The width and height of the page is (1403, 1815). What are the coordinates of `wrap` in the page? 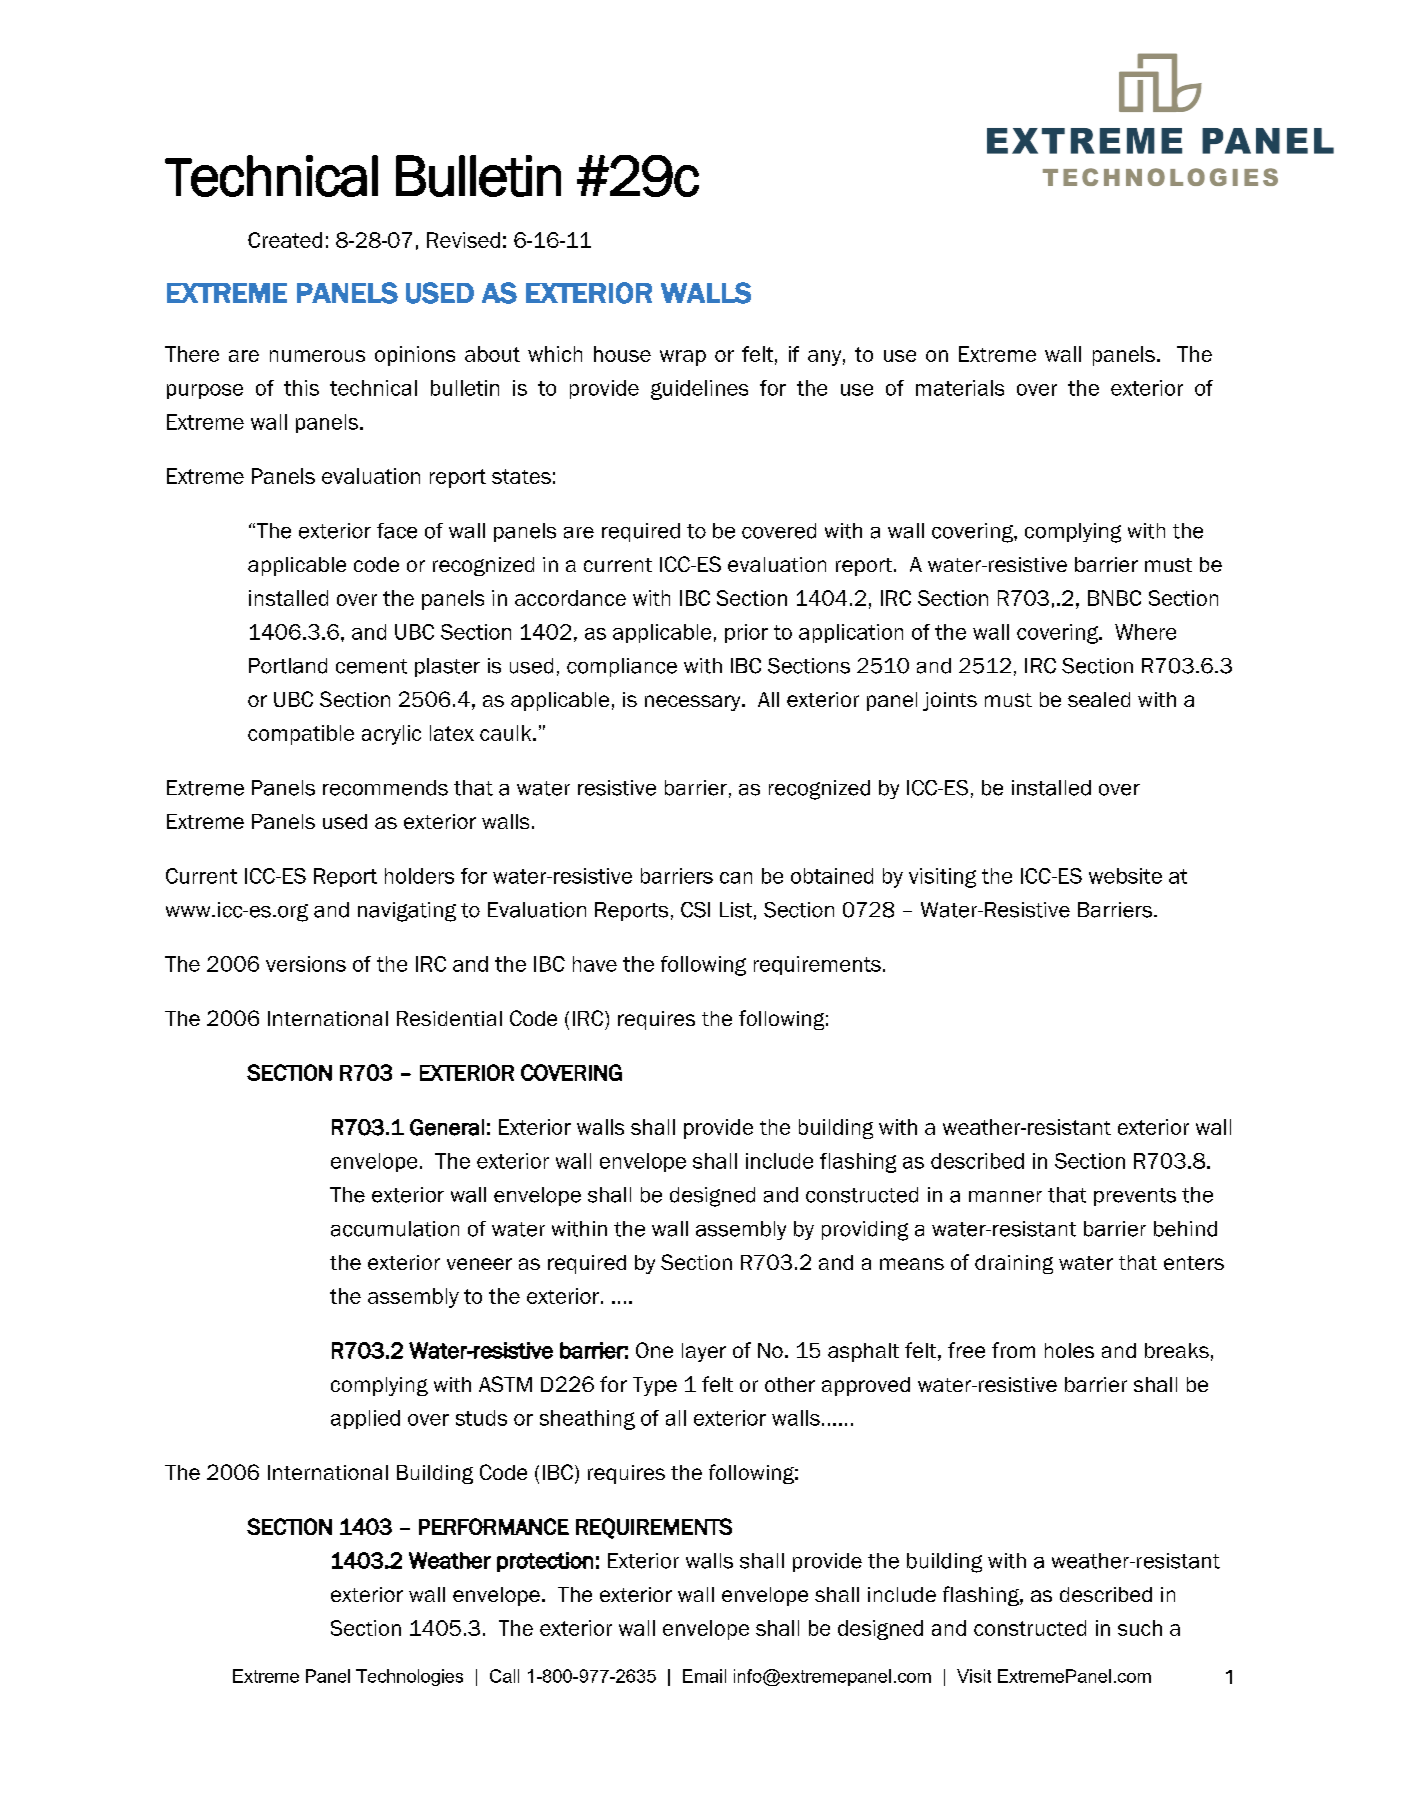 It's located at (683, 358).
